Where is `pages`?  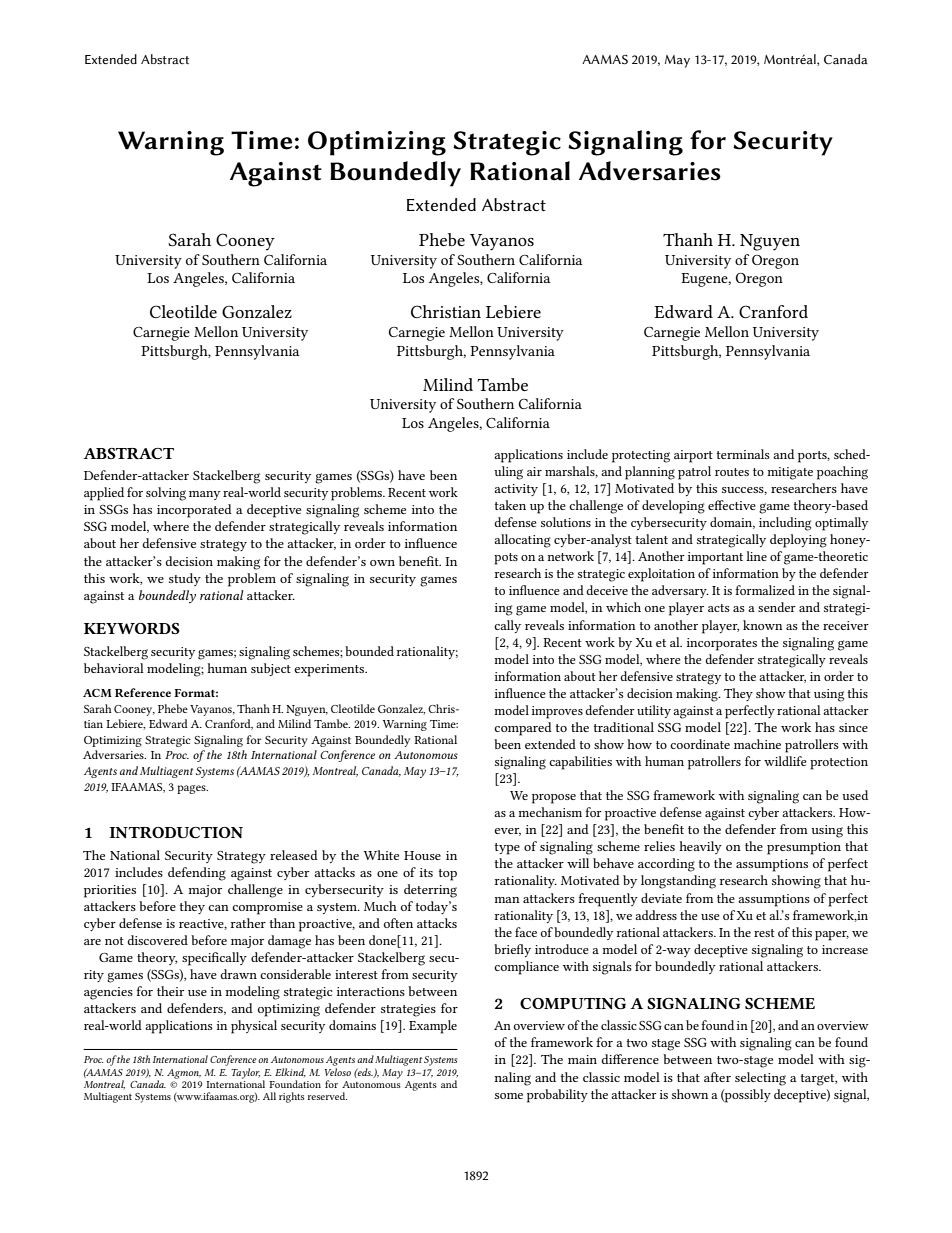 pages is located at coordinates (192, 789).
